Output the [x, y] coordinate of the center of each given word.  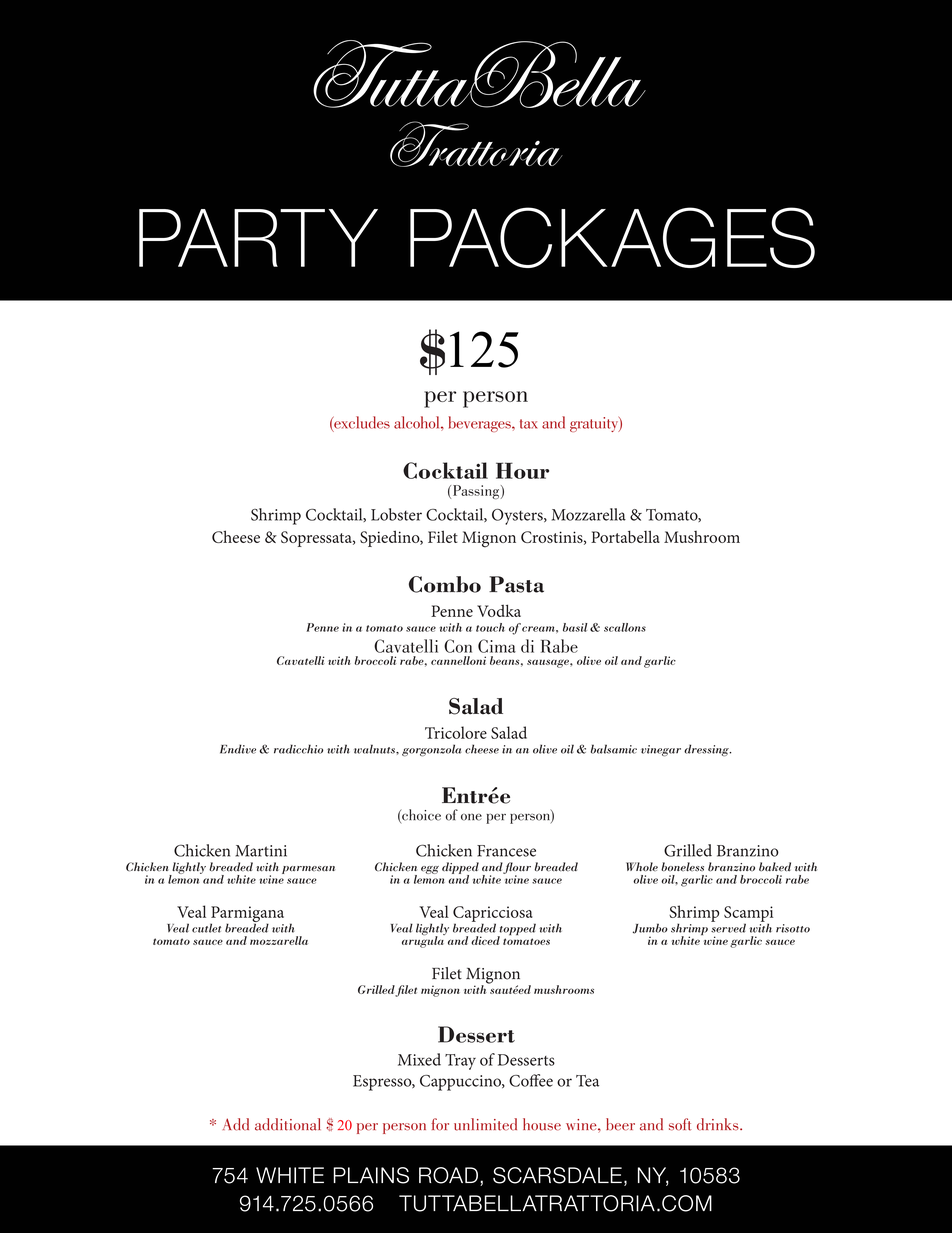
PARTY [258, 238]
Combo [445, 584]
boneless [682, 867]
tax [528, 424]
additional [288, 1124]
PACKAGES [612, 237]
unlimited [485, 1124]
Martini [261, 851]
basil [575, 627]
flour [517, 869]
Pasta [516, 584]
